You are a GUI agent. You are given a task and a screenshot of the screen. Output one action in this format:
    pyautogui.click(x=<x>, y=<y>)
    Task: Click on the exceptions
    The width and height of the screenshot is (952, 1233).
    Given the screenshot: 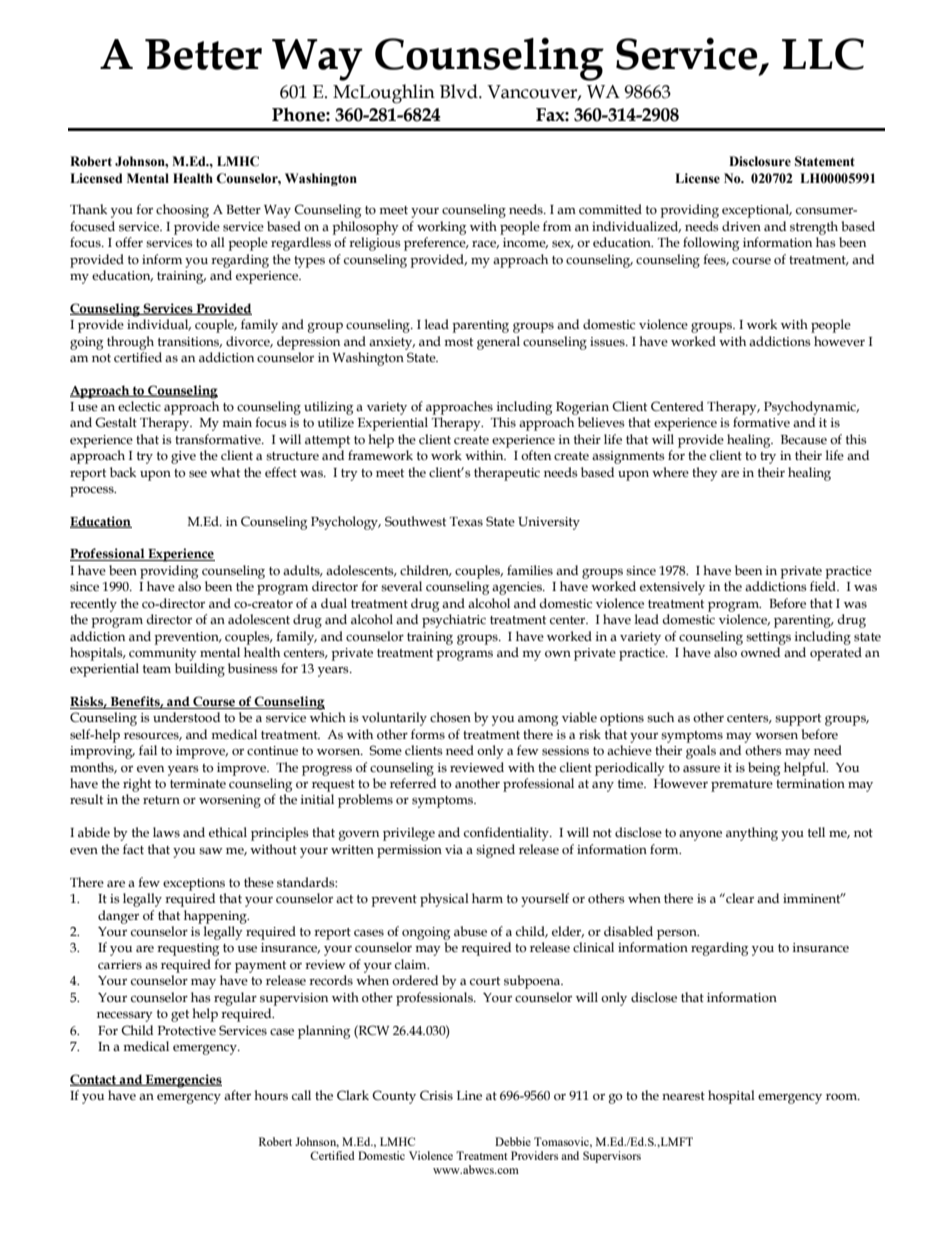 What is the action you would take?
    pyautogui.click(x=194, y=884)
